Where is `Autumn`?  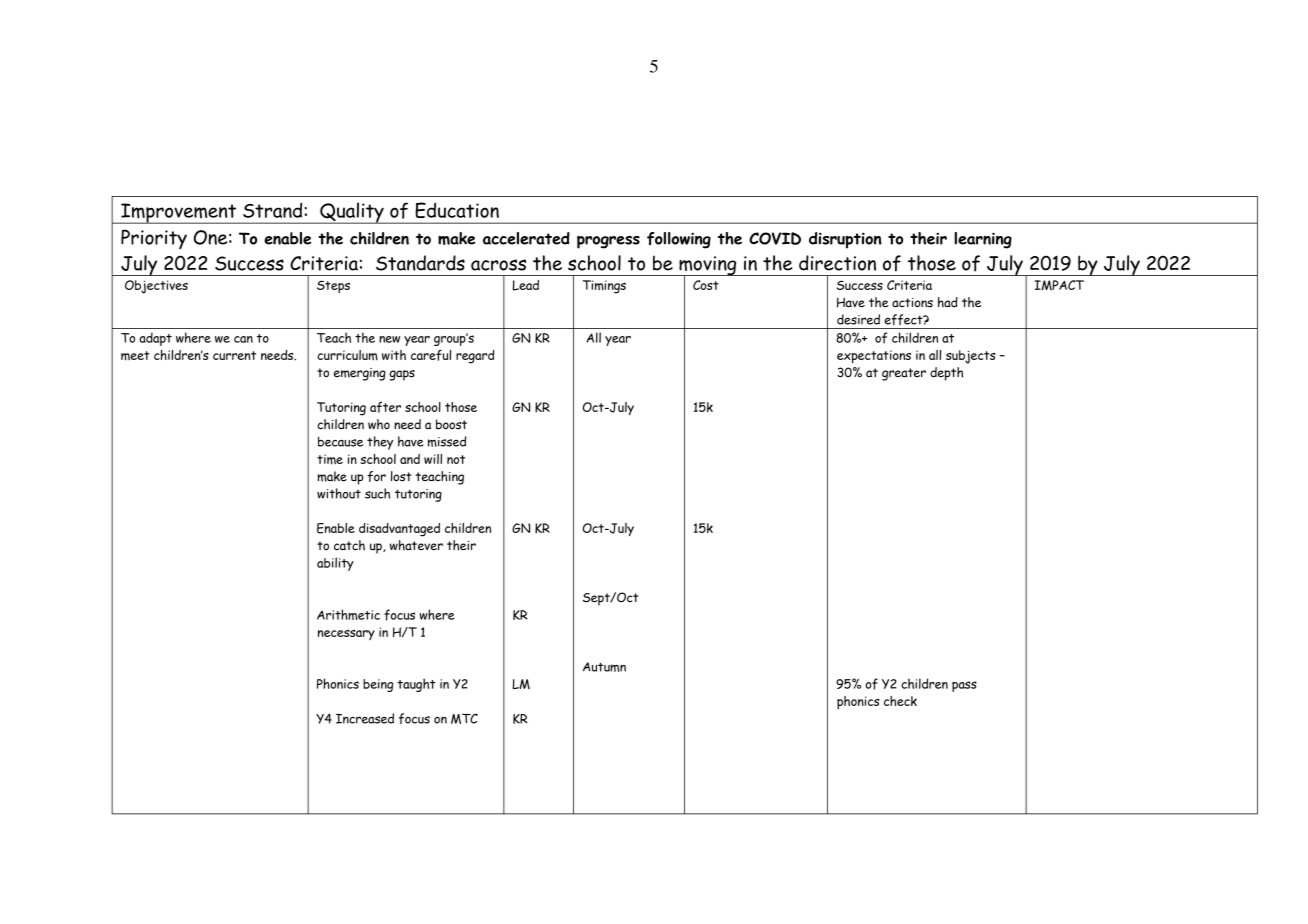 Autumn is located at coordinates (604, 667).
